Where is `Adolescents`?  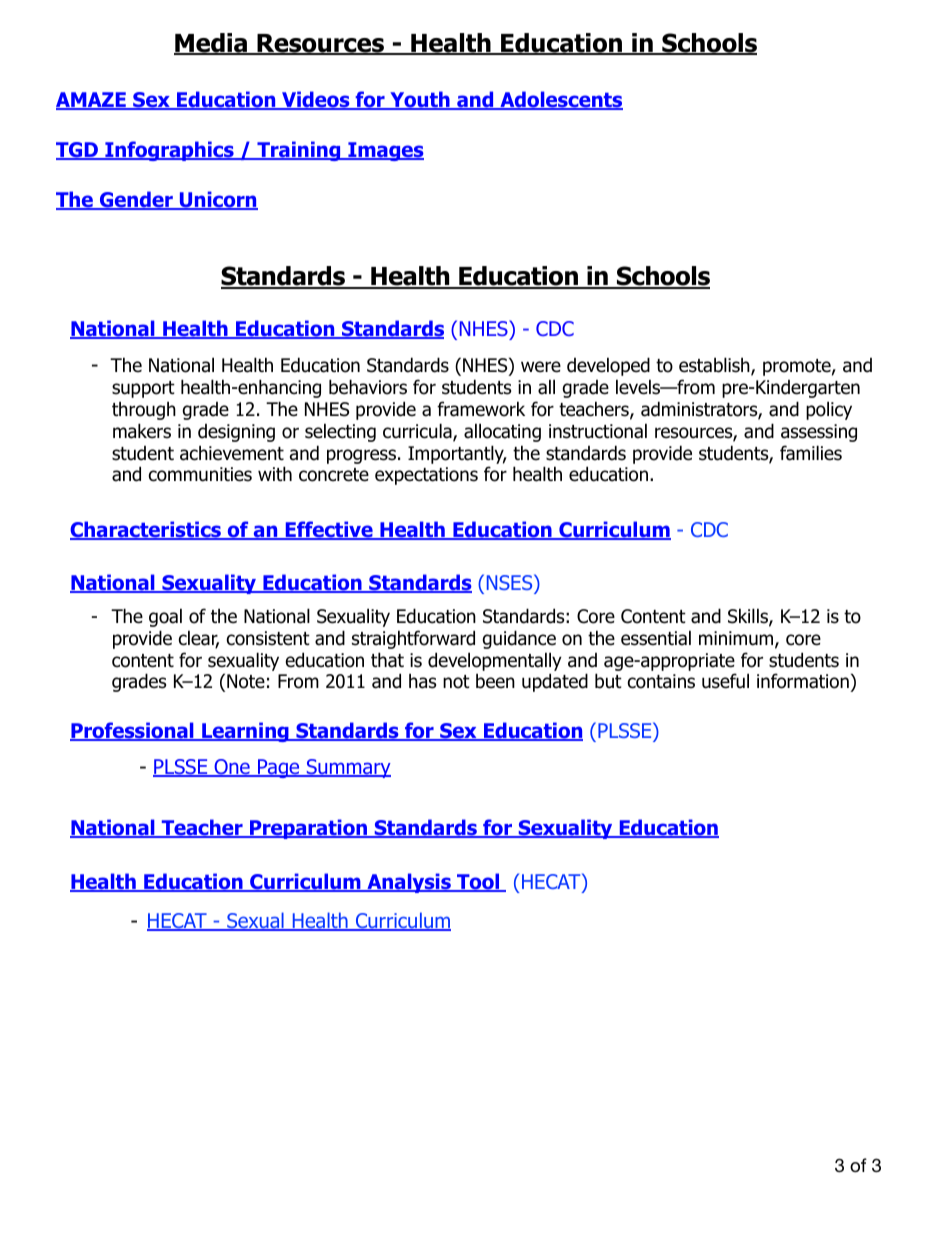 Adolescents is located at coordinates (560, 100).
